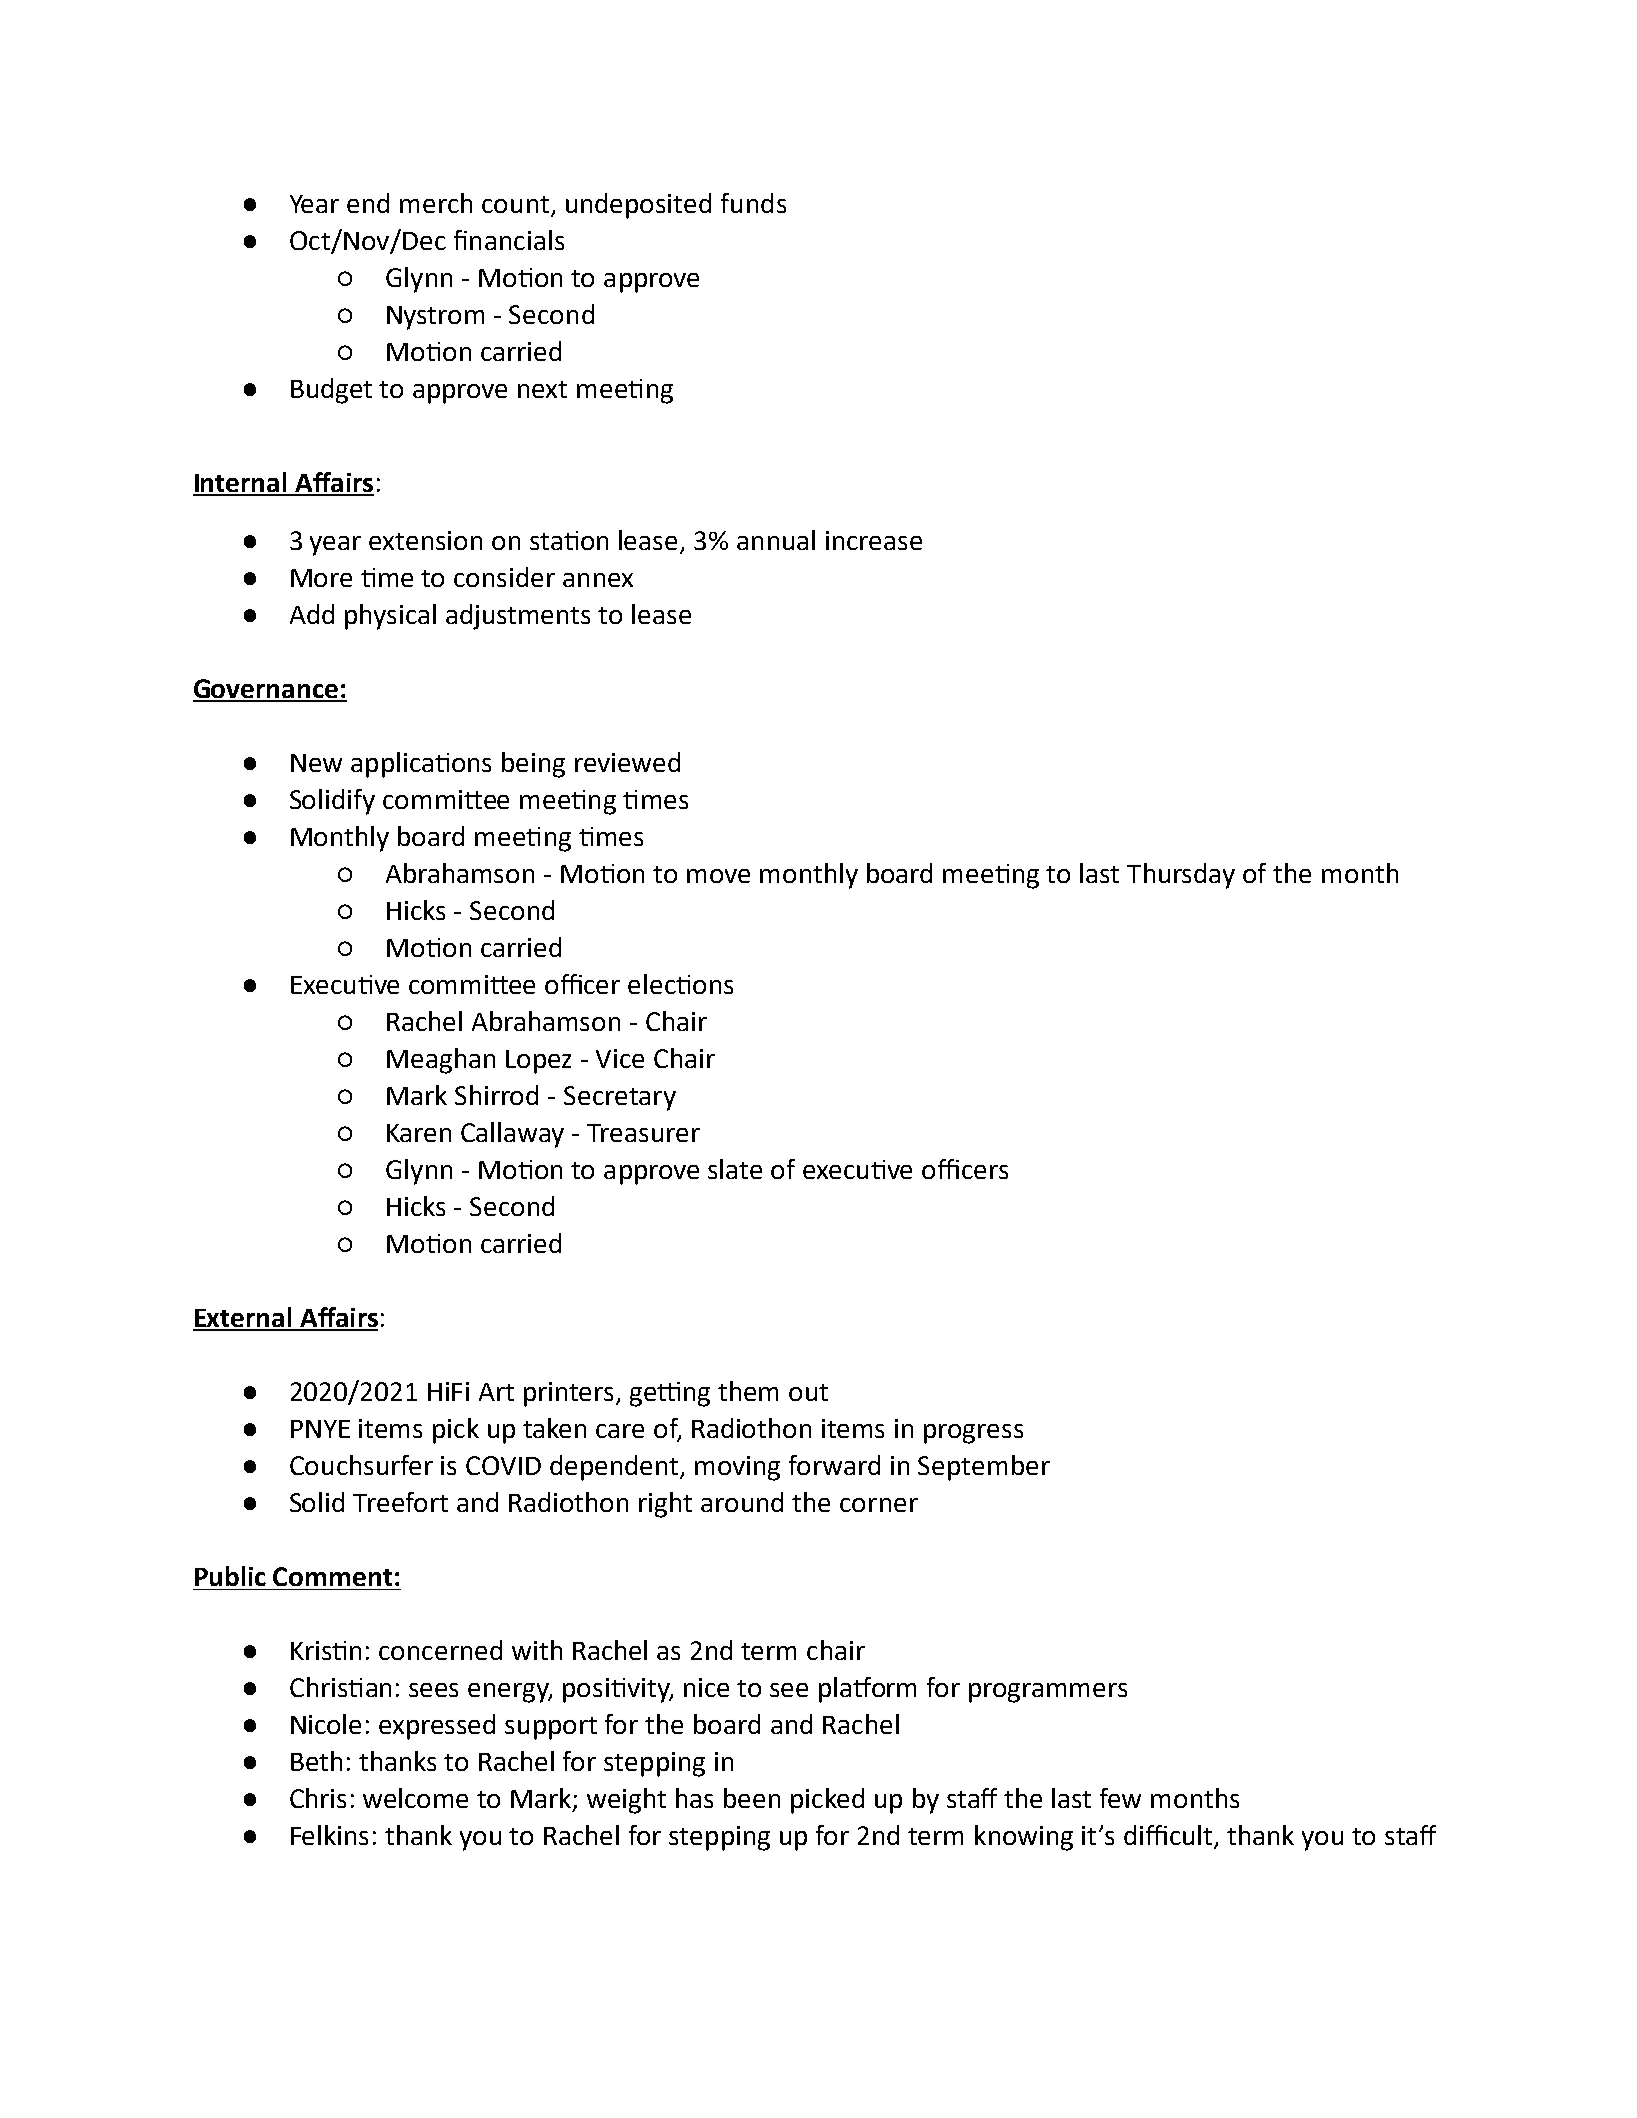  I want to click on funds, so click(753, 203).
